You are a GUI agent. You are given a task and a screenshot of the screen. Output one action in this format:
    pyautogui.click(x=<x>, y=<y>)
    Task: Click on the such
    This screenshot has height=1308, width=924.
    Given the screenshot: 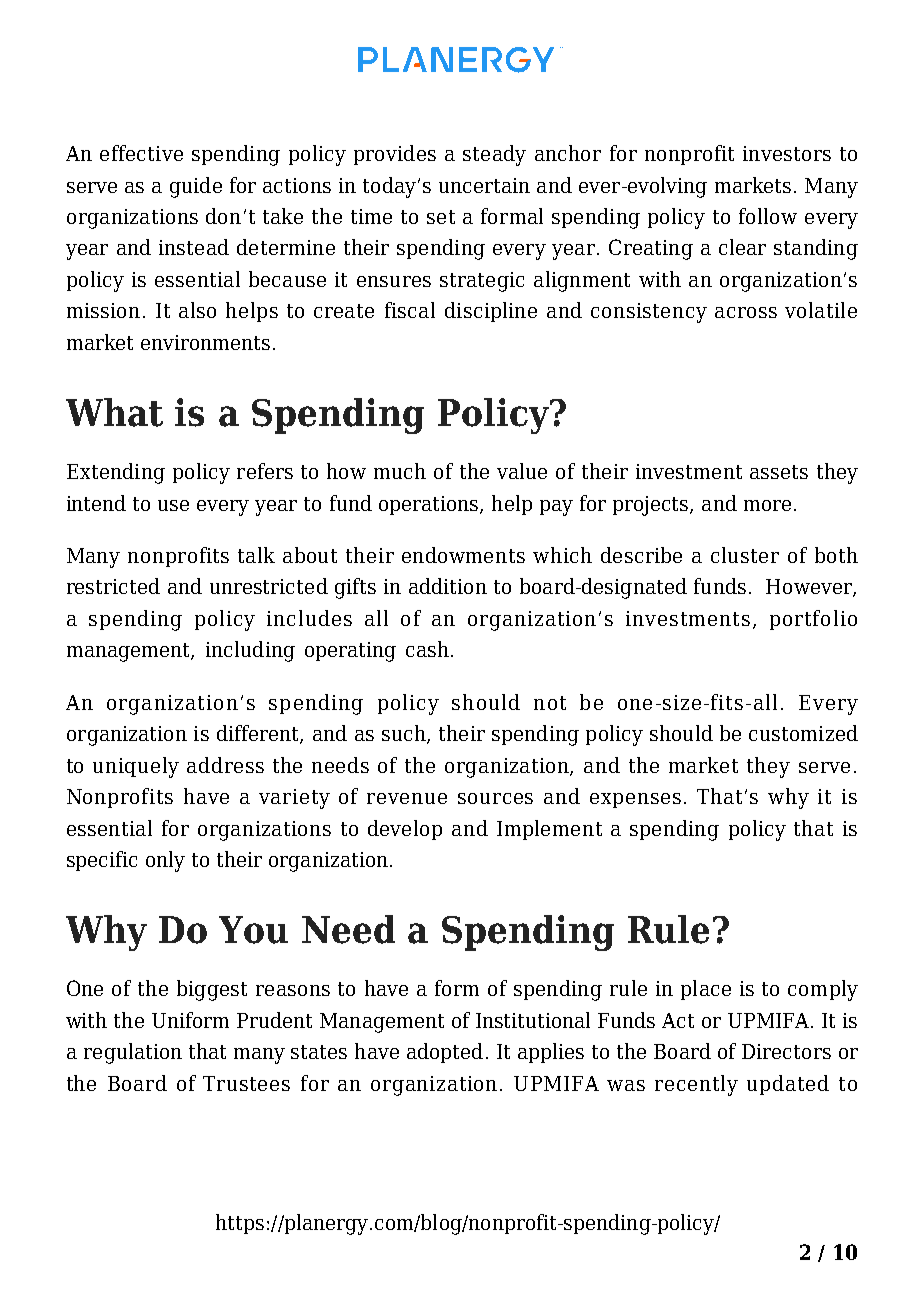 What is the action you would take?
    pyautogui.click(x=405, y=734)
